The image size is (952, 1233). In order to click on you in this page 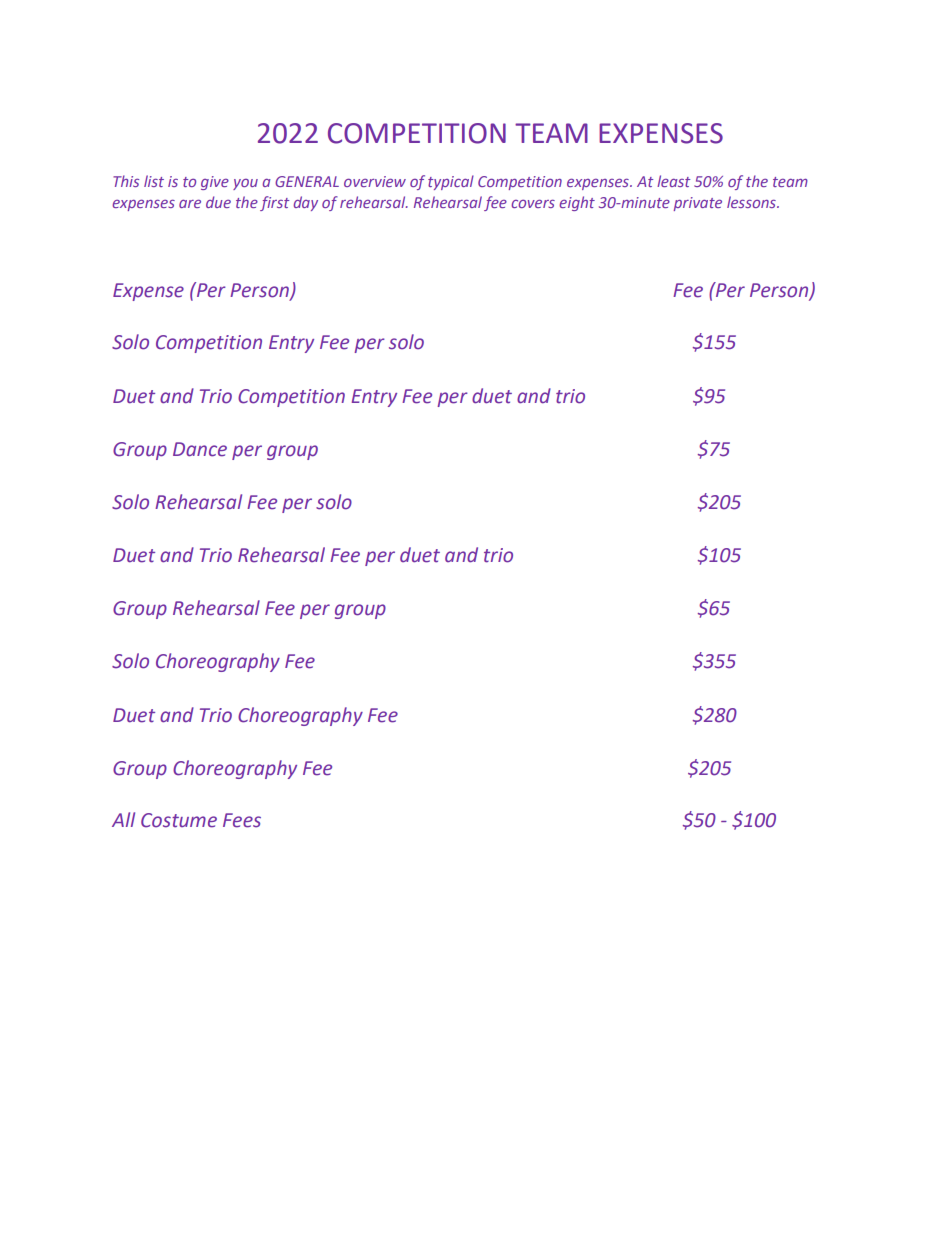, I will do `click(245, 184)`.
